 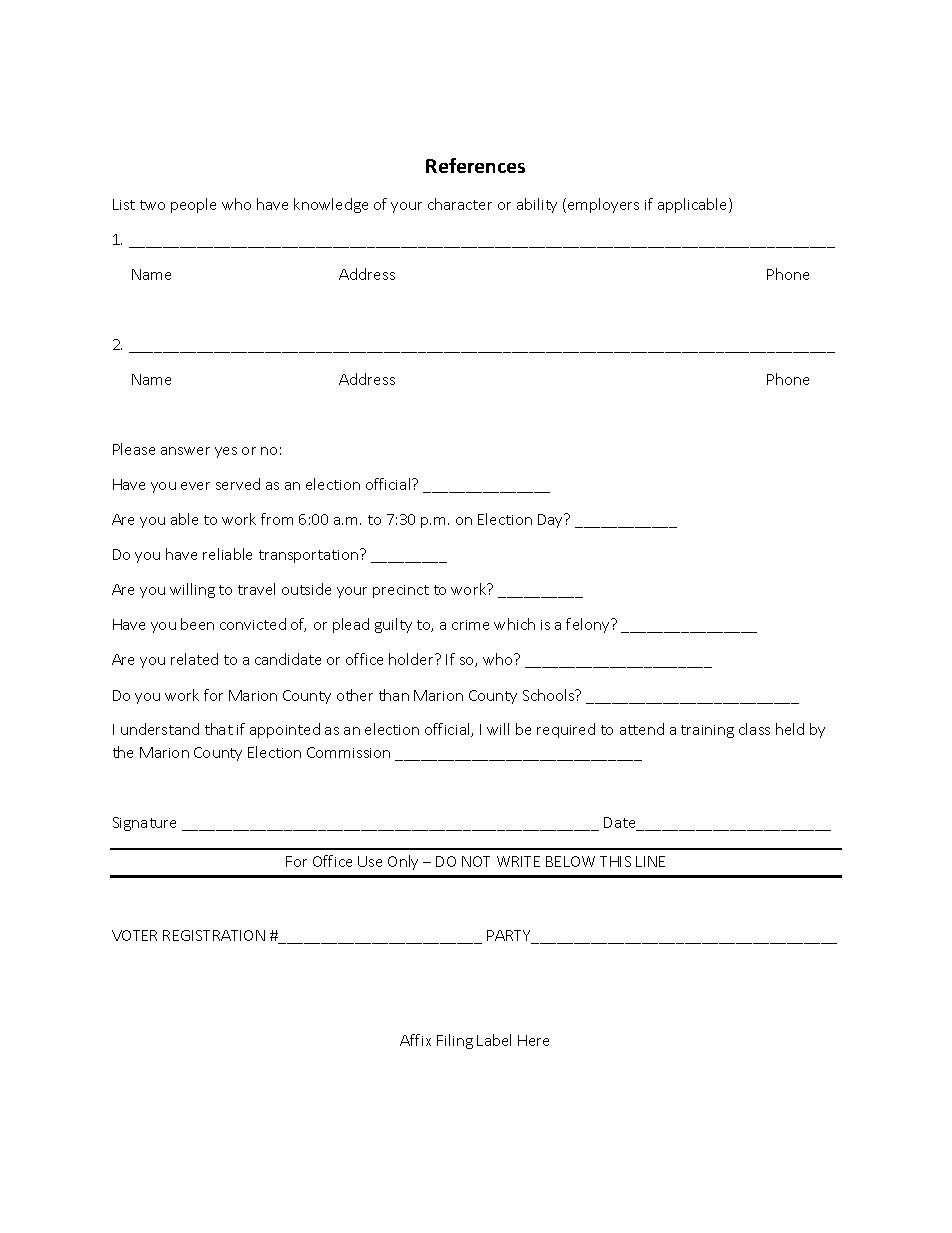 What do you see at coordinates (533, 1040) in the image?
I see `Here` at bounding box center [533, 1040].
